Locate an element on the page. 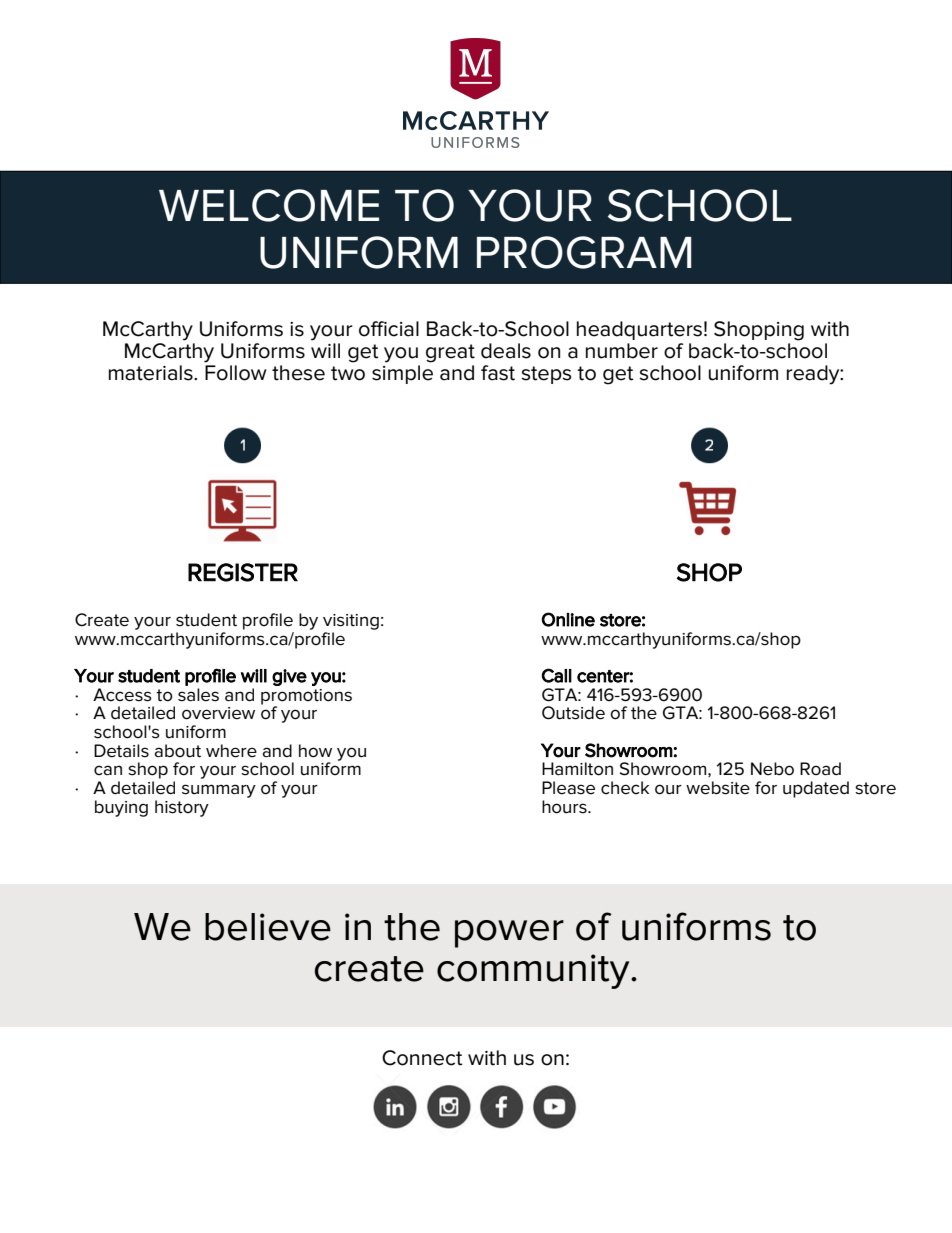 Image resolution: width=952 pixels, height=1233 pixels. PROGRAM is located at coordinates (584, 252).
